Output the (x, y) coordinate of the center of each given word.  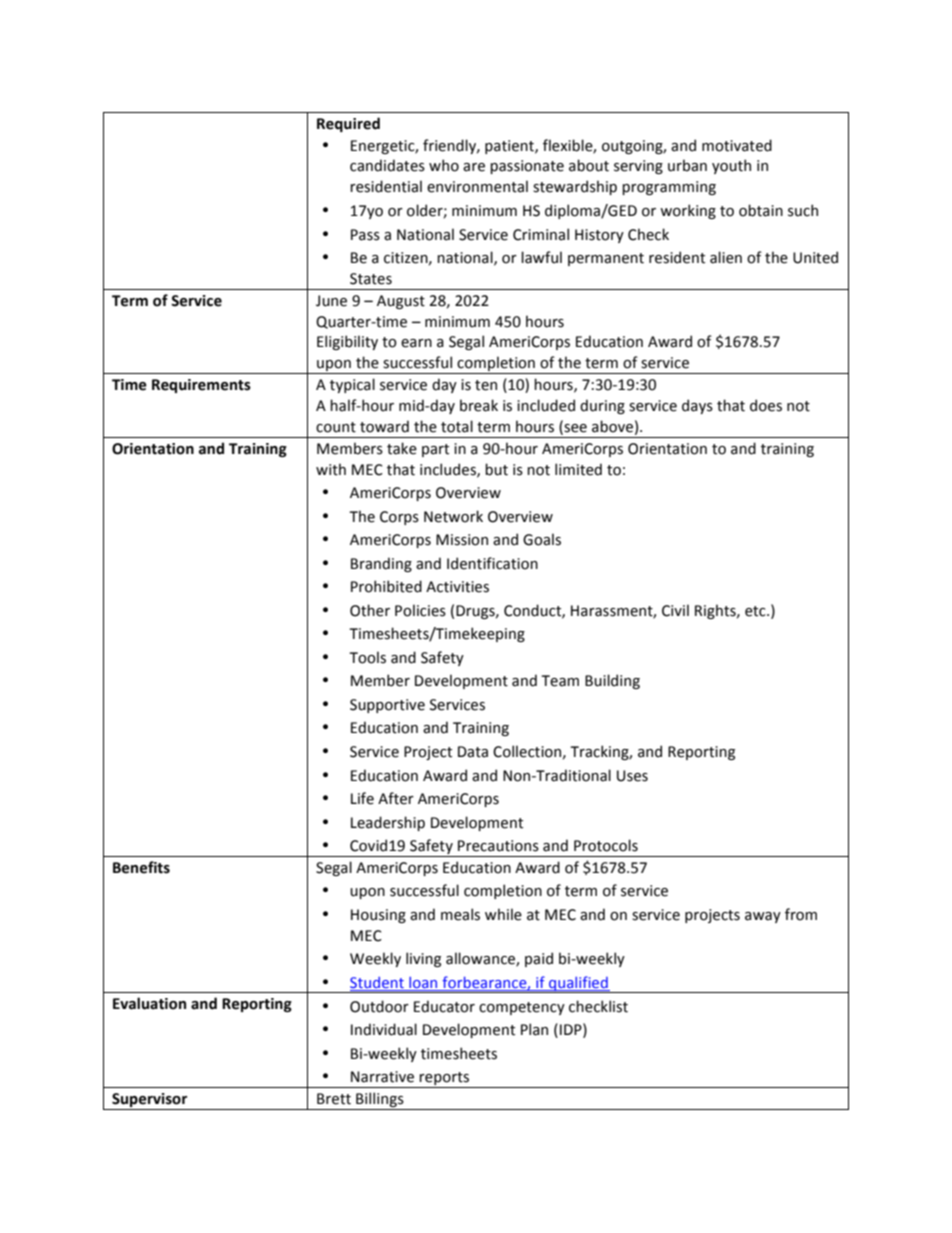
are (474, 167)
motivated (737, 145)
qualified (578, 984)
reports (445, 1080)
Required (348, 124)
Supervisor (150, 1101)
